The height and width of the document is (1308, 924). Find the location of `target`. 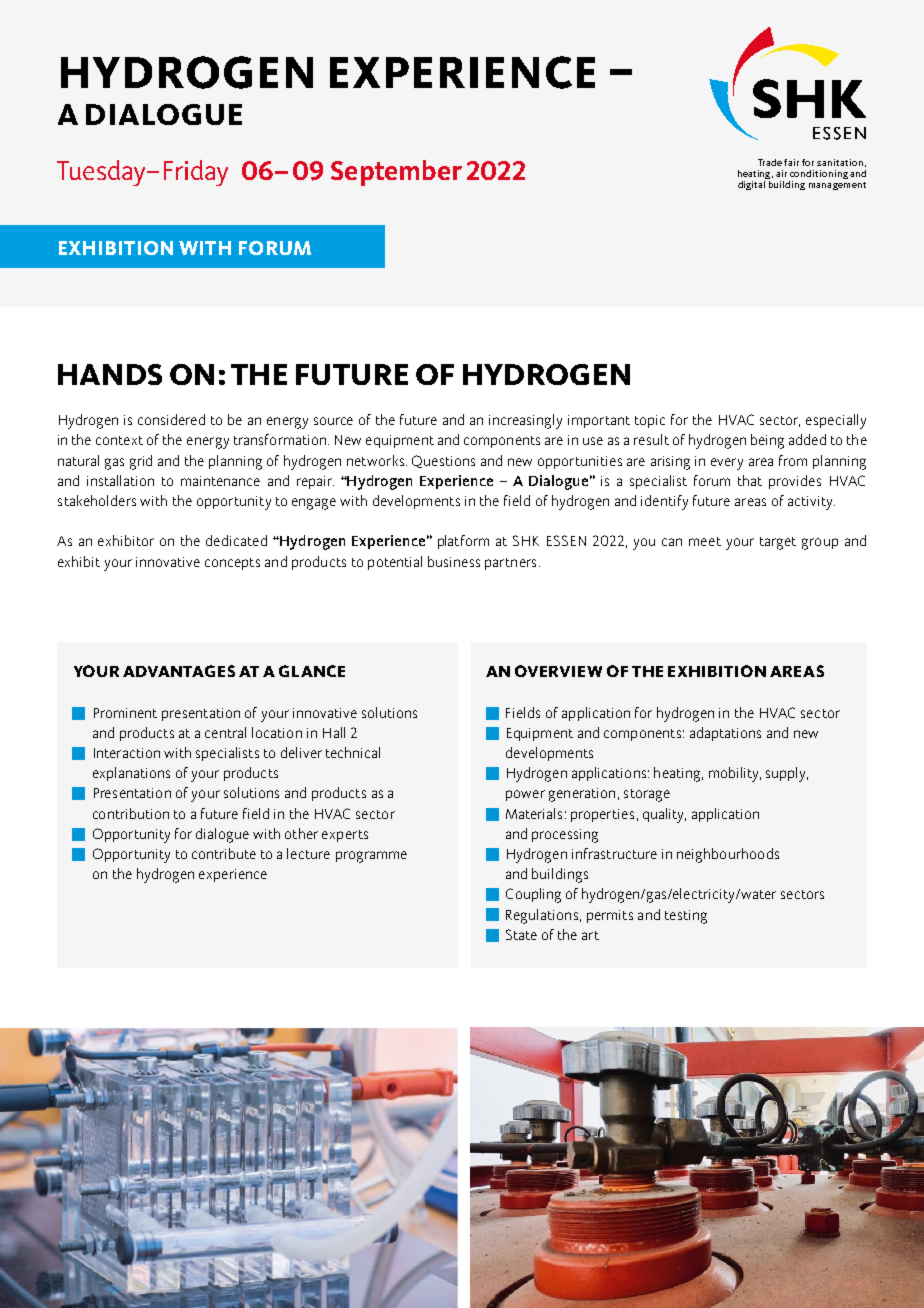

target is located at coordinates (778, 543).
